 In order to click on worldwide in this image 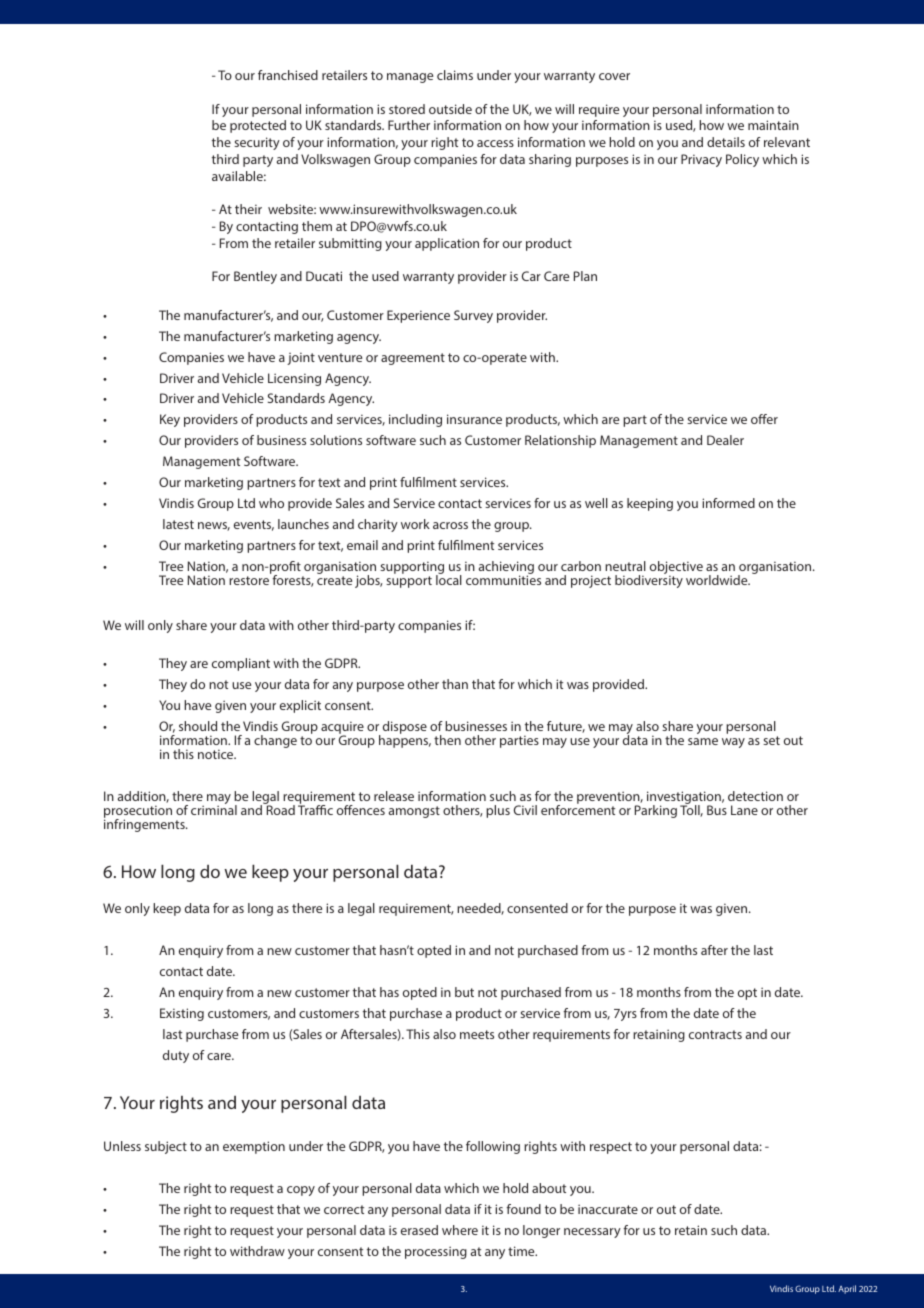, I will do `click(718, 580)`.
